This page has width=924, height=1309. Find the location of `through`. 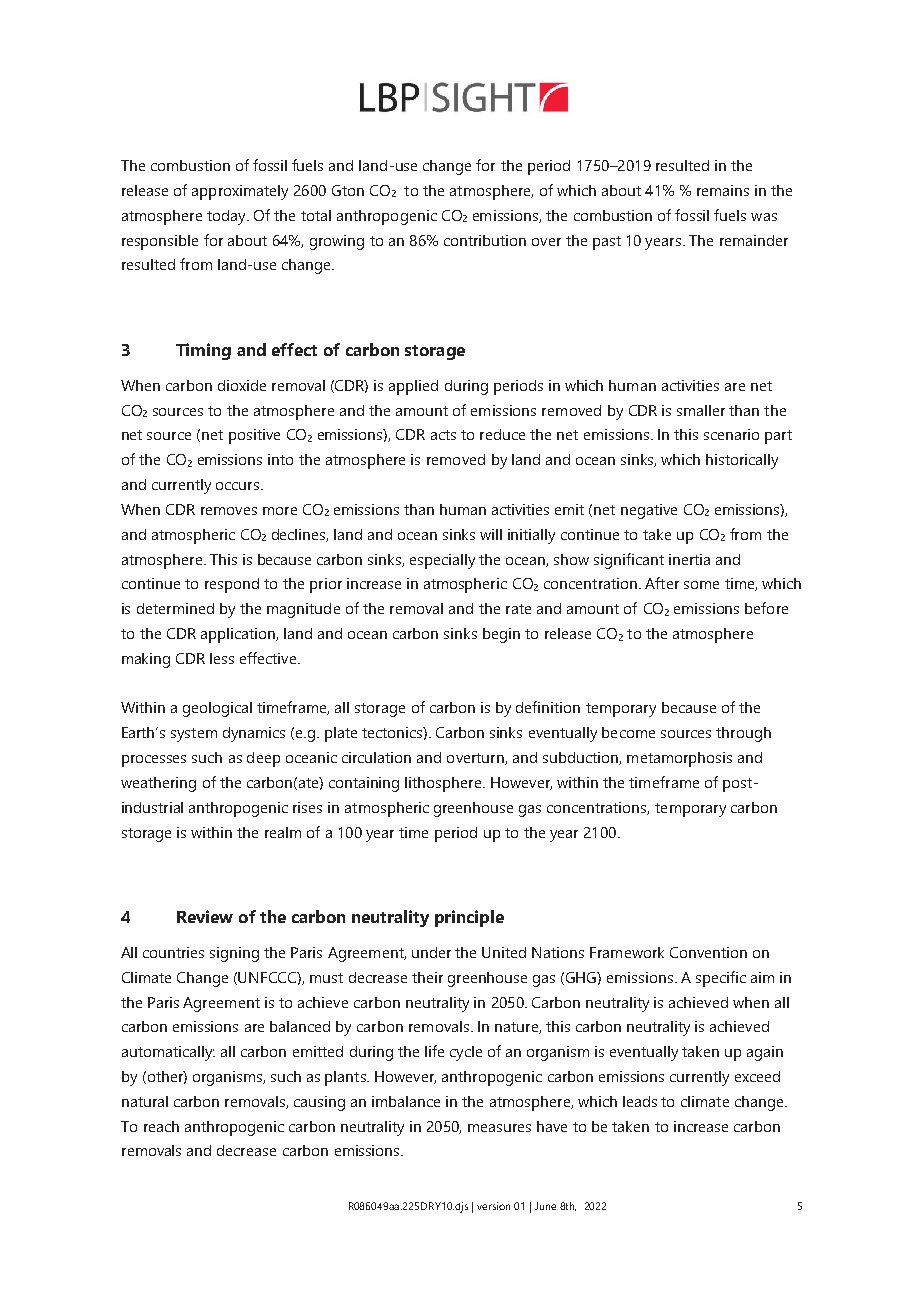

through is located at coordinates (743, 734).
